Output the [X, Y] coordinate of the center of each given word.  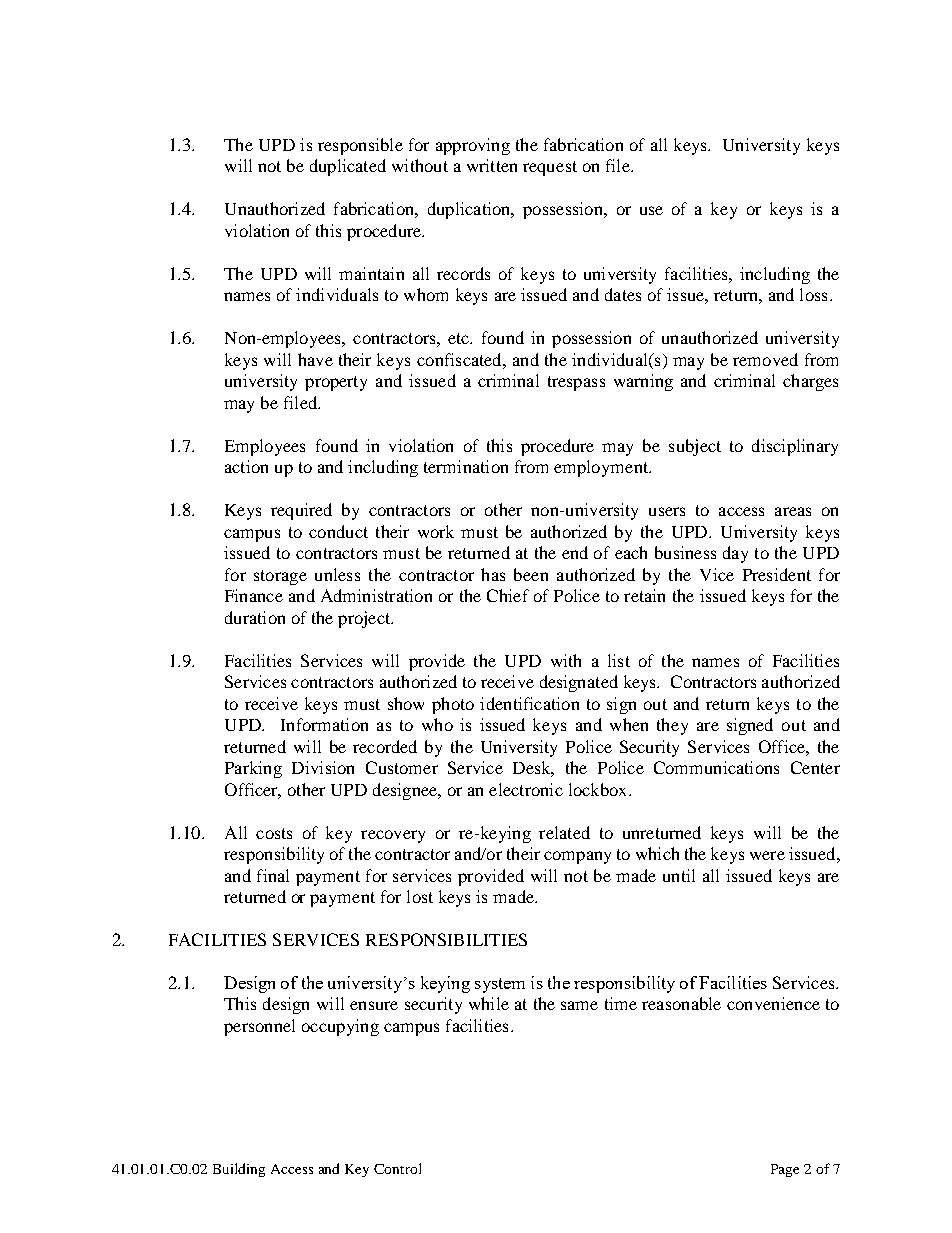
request [550, 168]
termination [466, 466]
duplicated [348, 167]
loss [813, 294]
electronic [526, 789]
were [767, 855]
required [301, 511]
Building [239, 1170]
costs [274, 833]
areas [793, 511]
